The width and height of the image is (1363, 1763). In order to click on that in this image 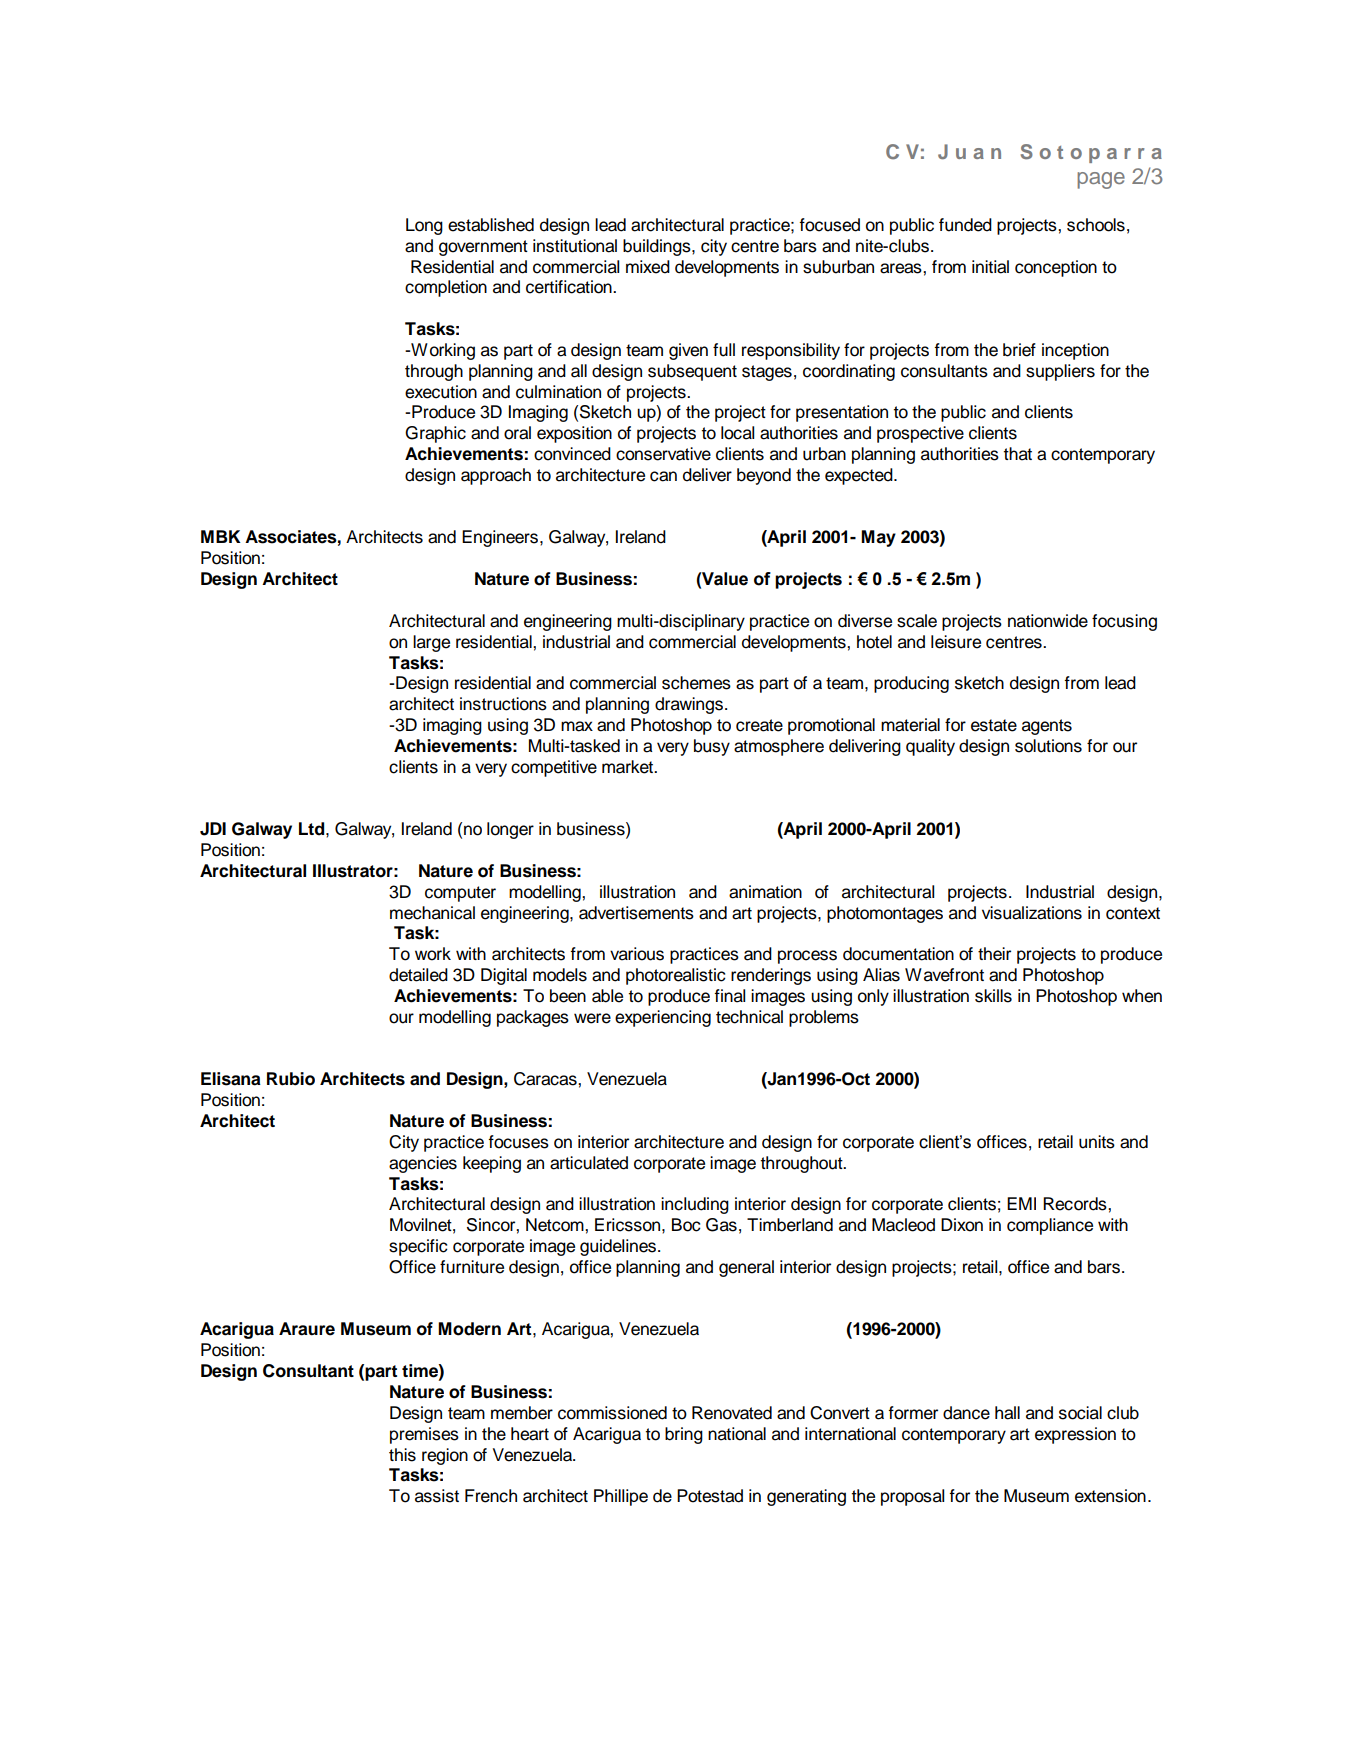, I will do `click(1018, 454)`.
